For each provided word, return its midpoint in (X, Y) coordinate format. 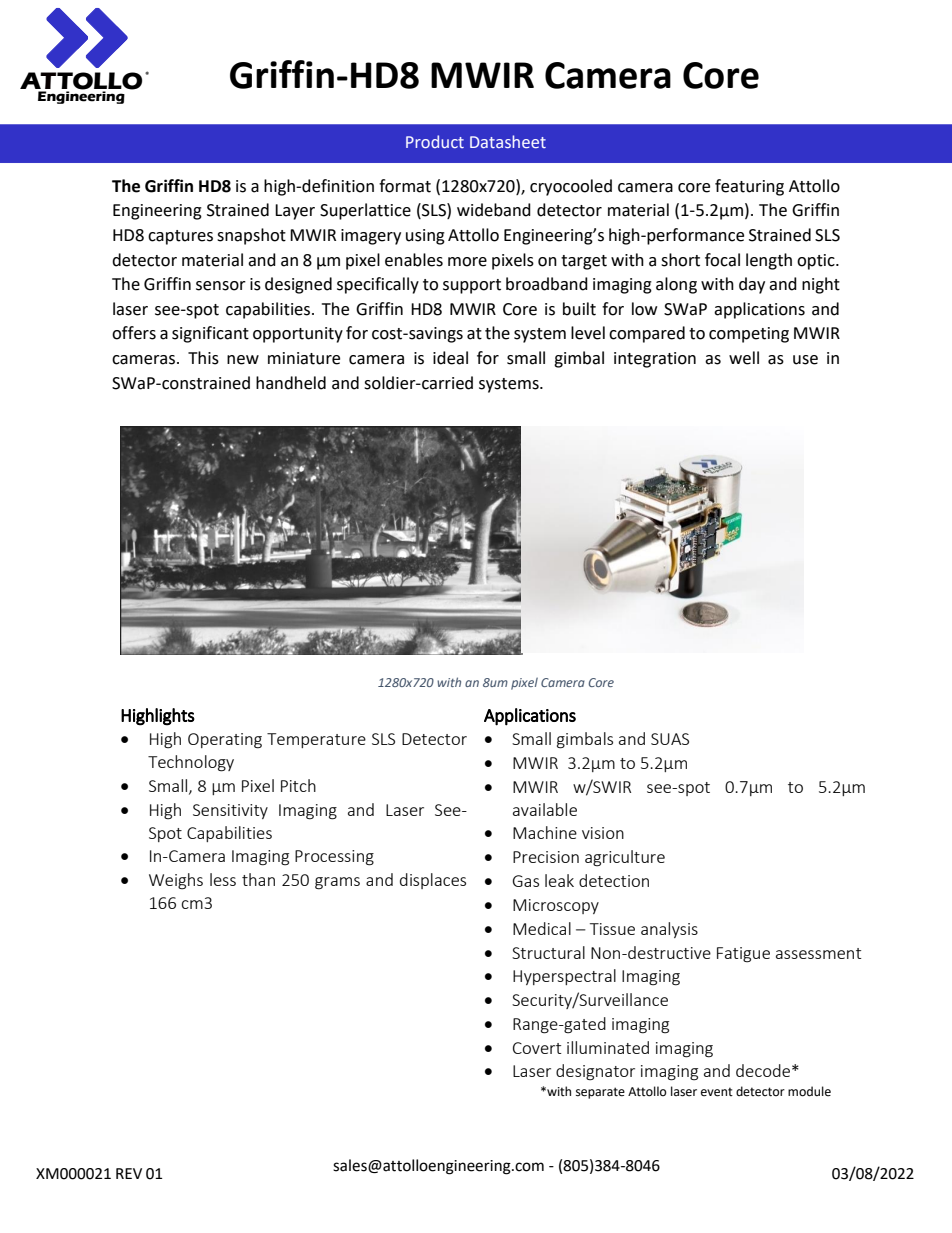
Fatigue (743, 955)
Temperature (316, 740)
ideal (450, 358)
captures (180, 237)
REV (129, 1173)
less (223, 879)
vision (603, 833)
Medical (542, 928)
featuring (749, 187)
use (805, 360)
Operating (225, 741)
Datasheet (508, 141)
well (744, 358)
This (203, 358)
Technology (191, 763)
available (545, 809)
